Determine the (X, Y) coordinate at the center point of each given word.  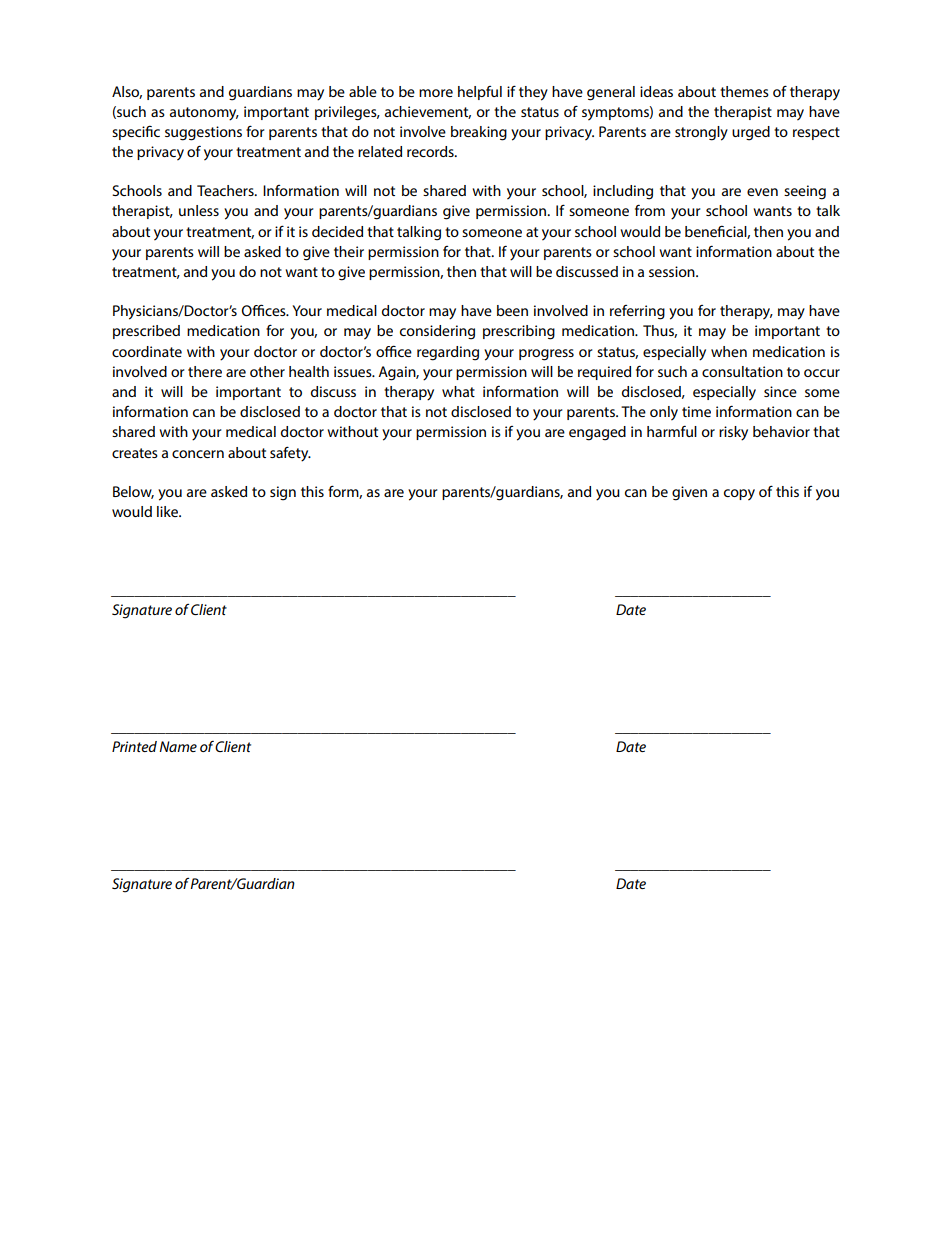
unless (199, 210)
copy (739, 495)
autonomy (204, 114)
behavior (781, 431)
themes (744, 91)
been (512, 310)
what (458, 391)
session (673, 271)
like (168, 511)
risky (733, 433)
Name (178, 746)
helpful (480, 93)
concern (198, 454)
